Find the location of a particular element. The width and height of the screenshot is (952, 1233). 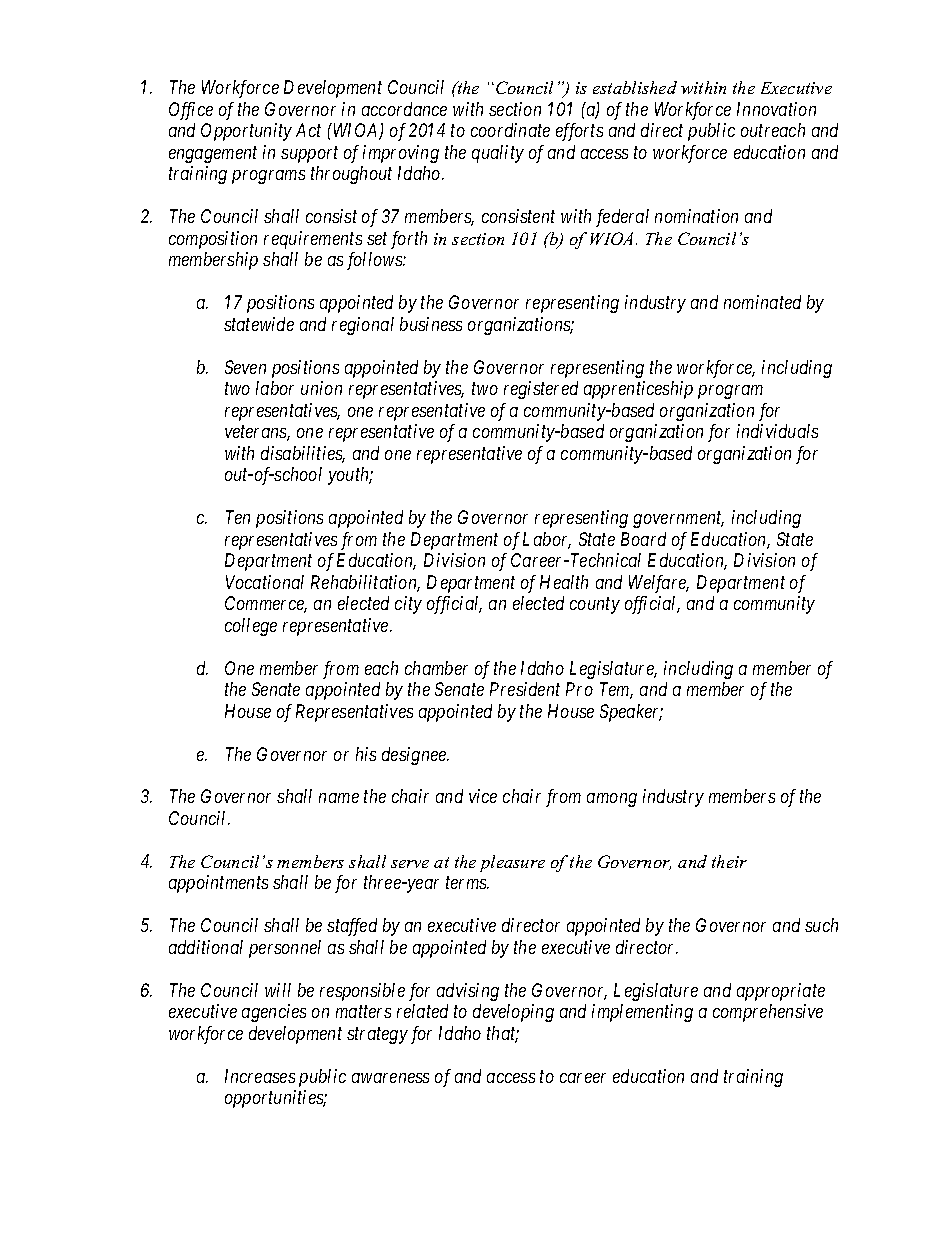

Innovation is located at coordinates (776, 109).
